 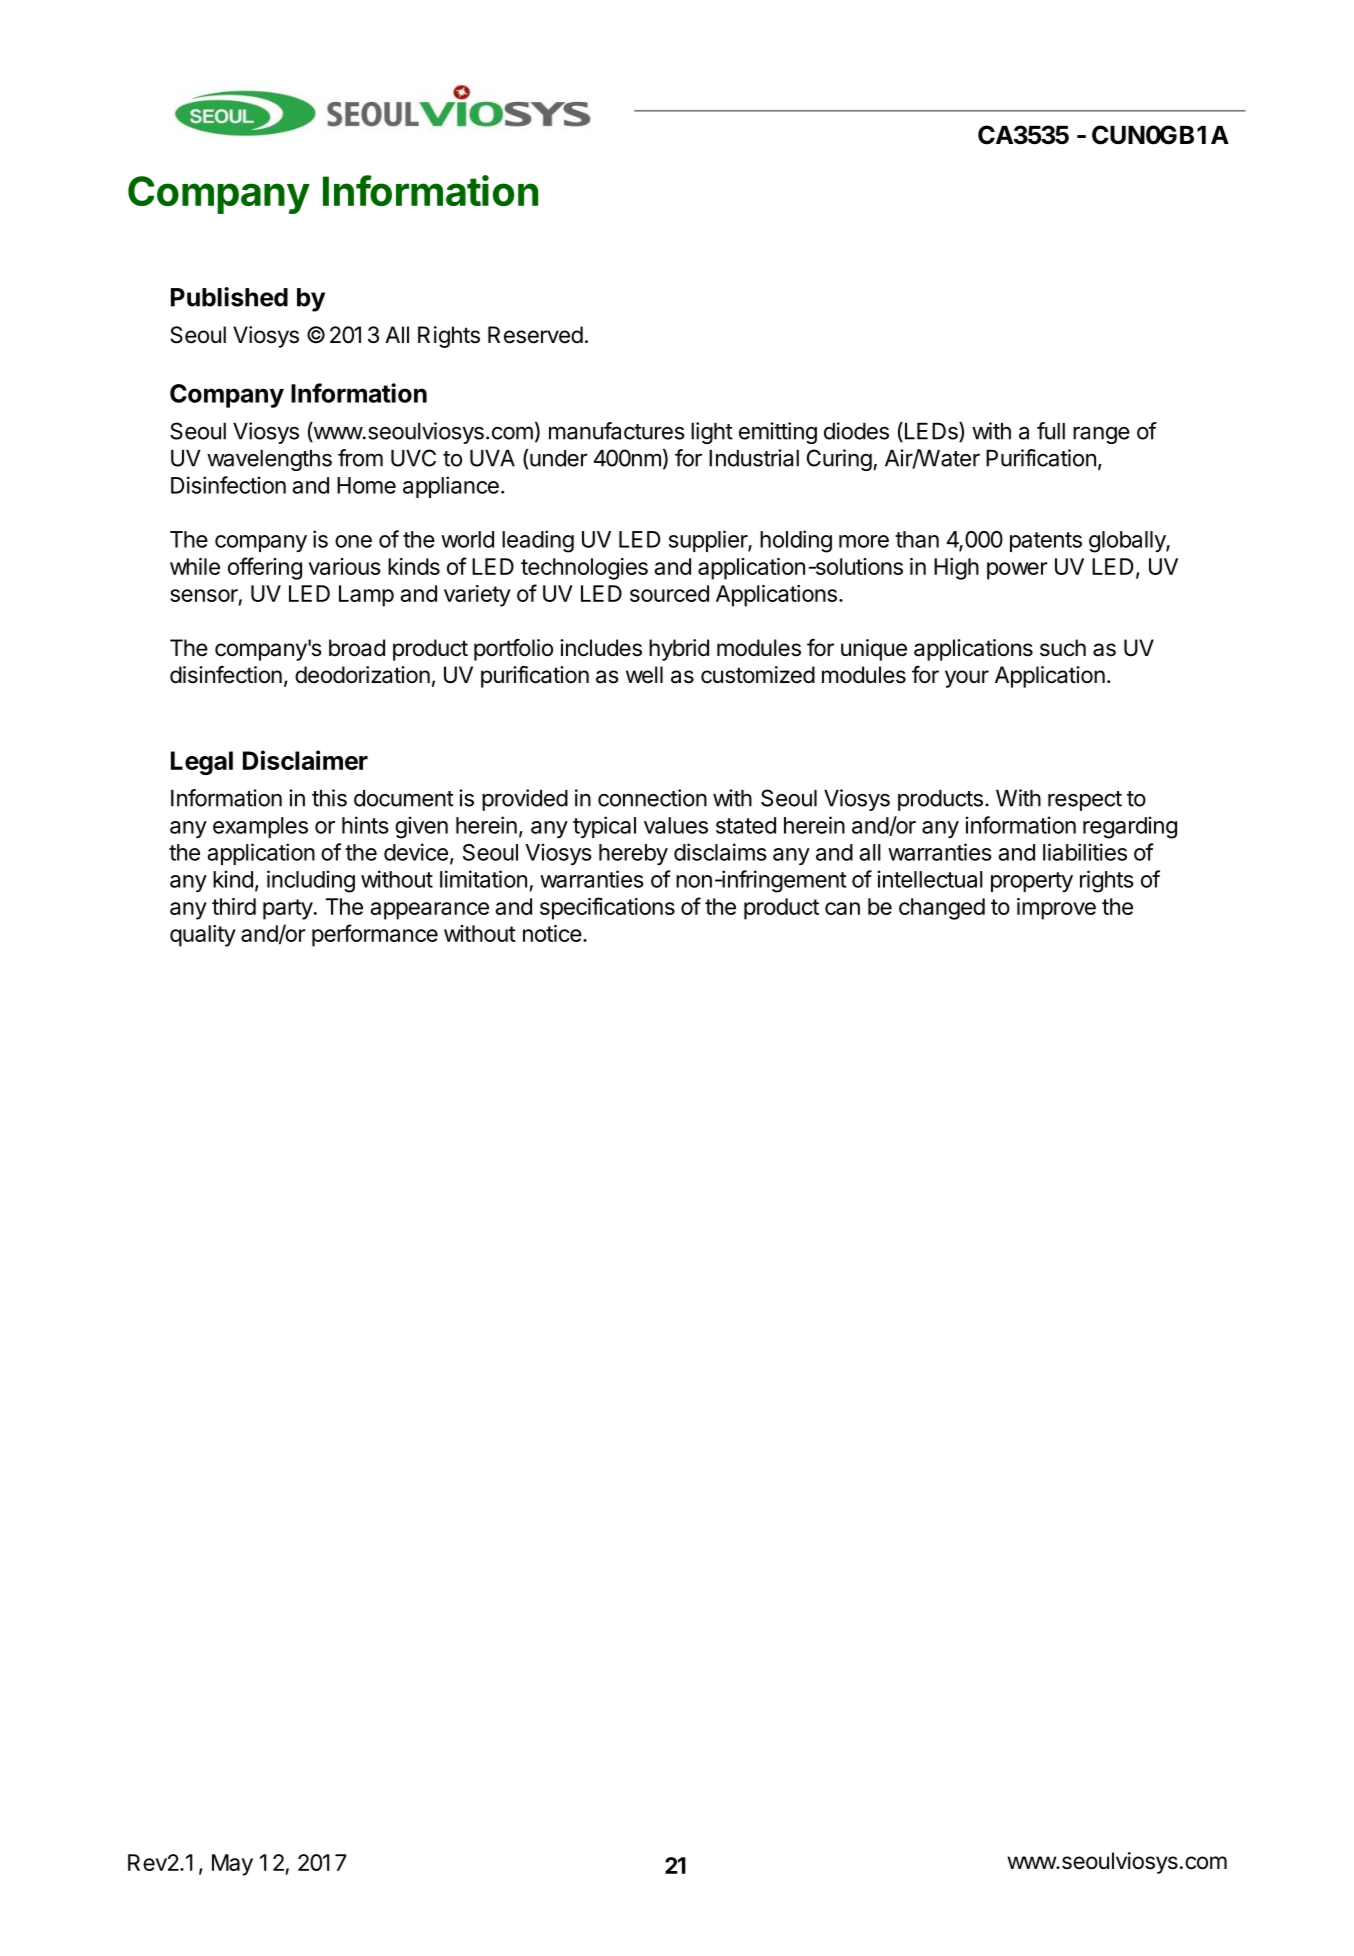 What do you see at coordinates (552, 933) in the page?
I see `notice` at bounding box center [552, 933].
